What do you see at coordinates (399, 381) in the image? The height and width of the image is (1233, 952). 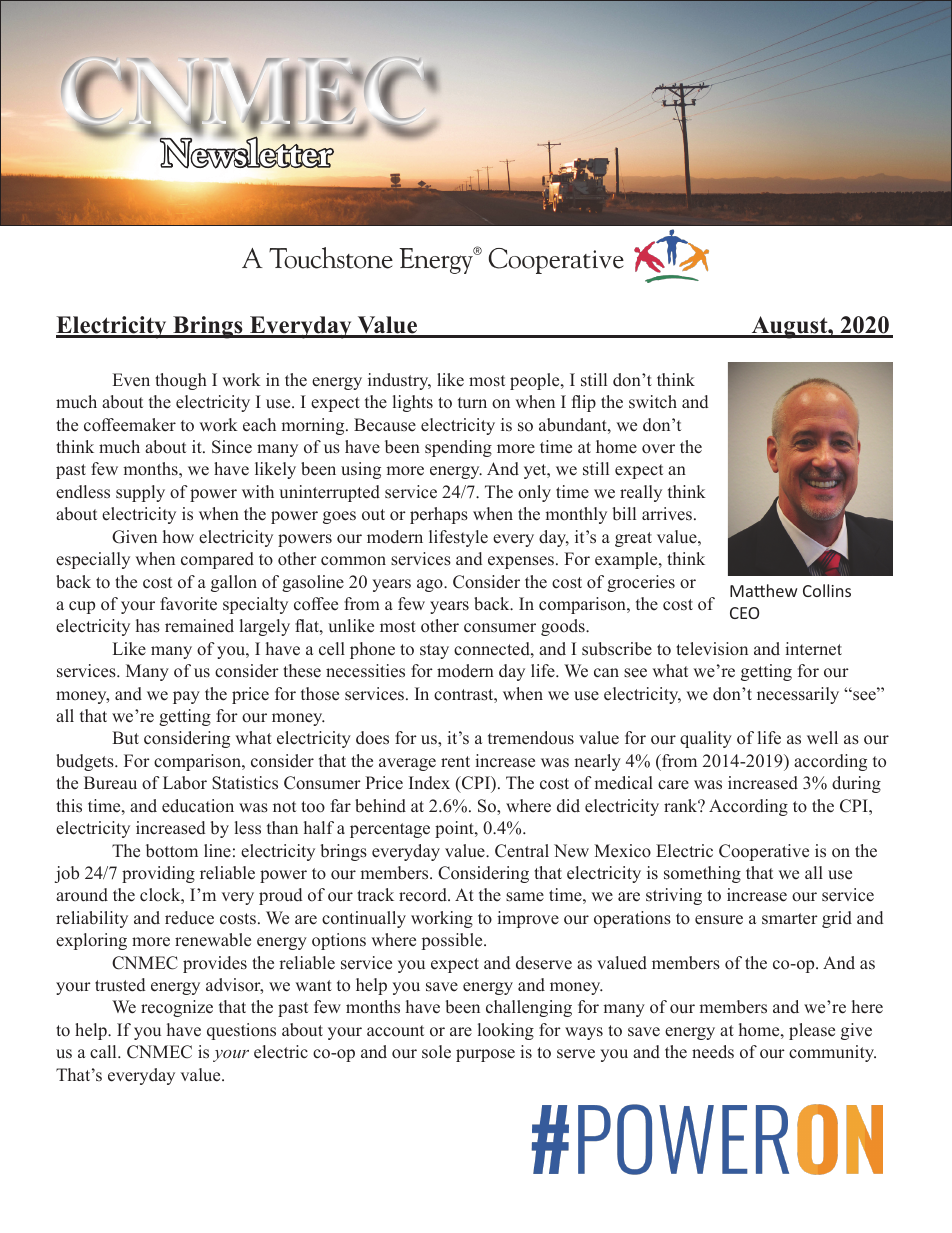 I see `industry` at bounding box center [399, 381].
